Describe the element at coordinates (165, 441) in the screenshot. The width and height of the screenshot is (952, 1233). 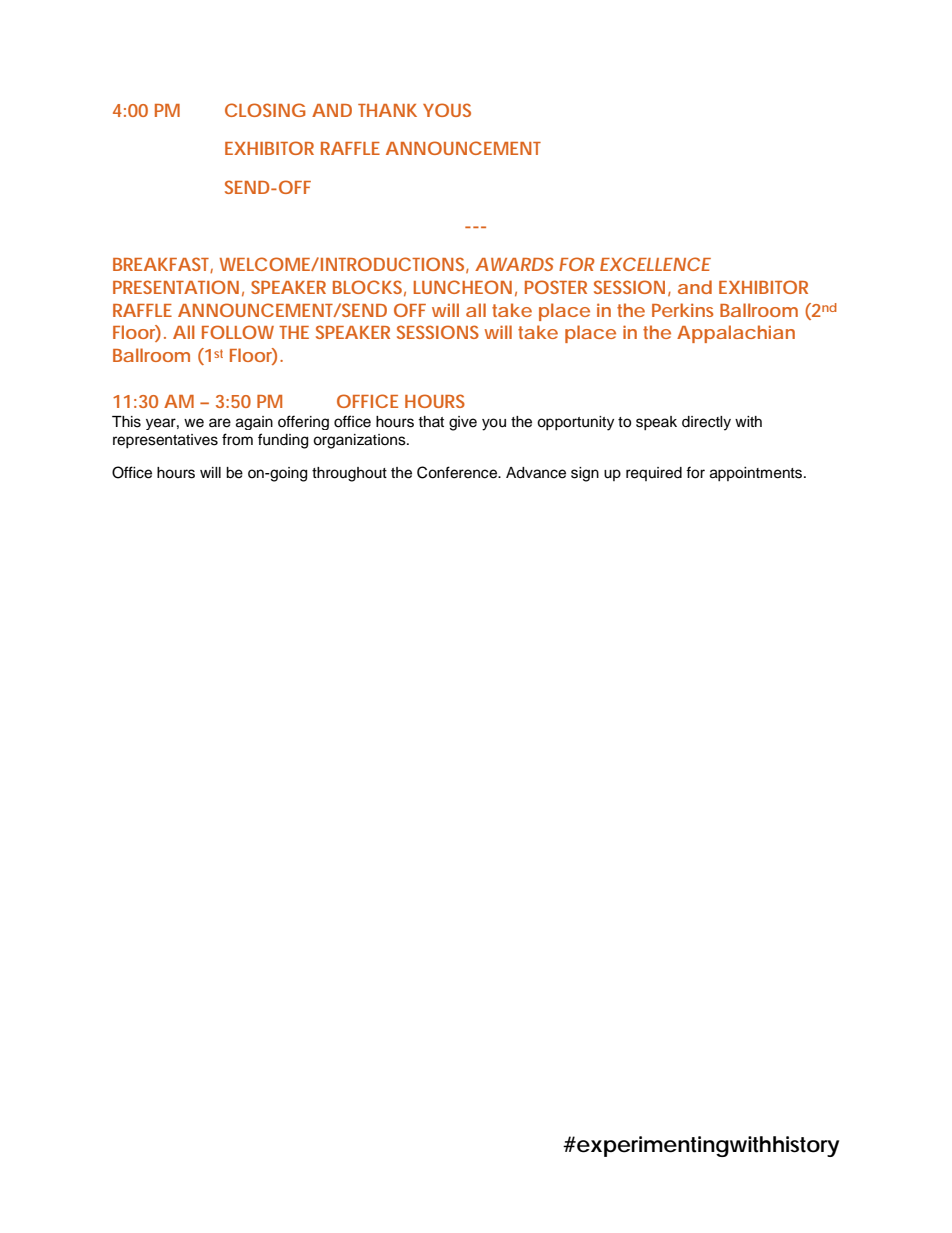
I see `representatives` at that location.
